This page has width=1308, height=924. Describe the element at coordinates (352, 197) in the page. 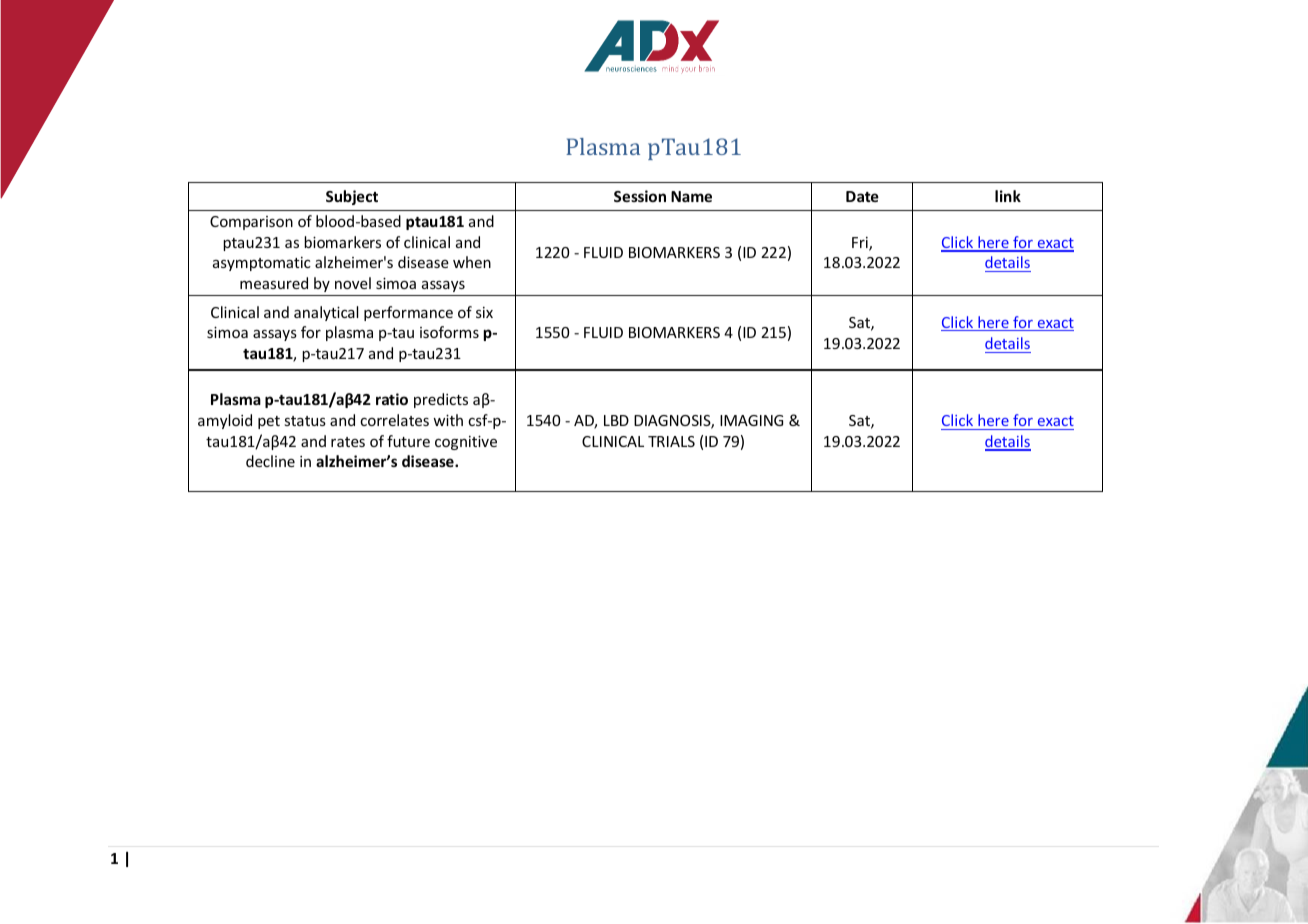

I see `Subject` at that location.
